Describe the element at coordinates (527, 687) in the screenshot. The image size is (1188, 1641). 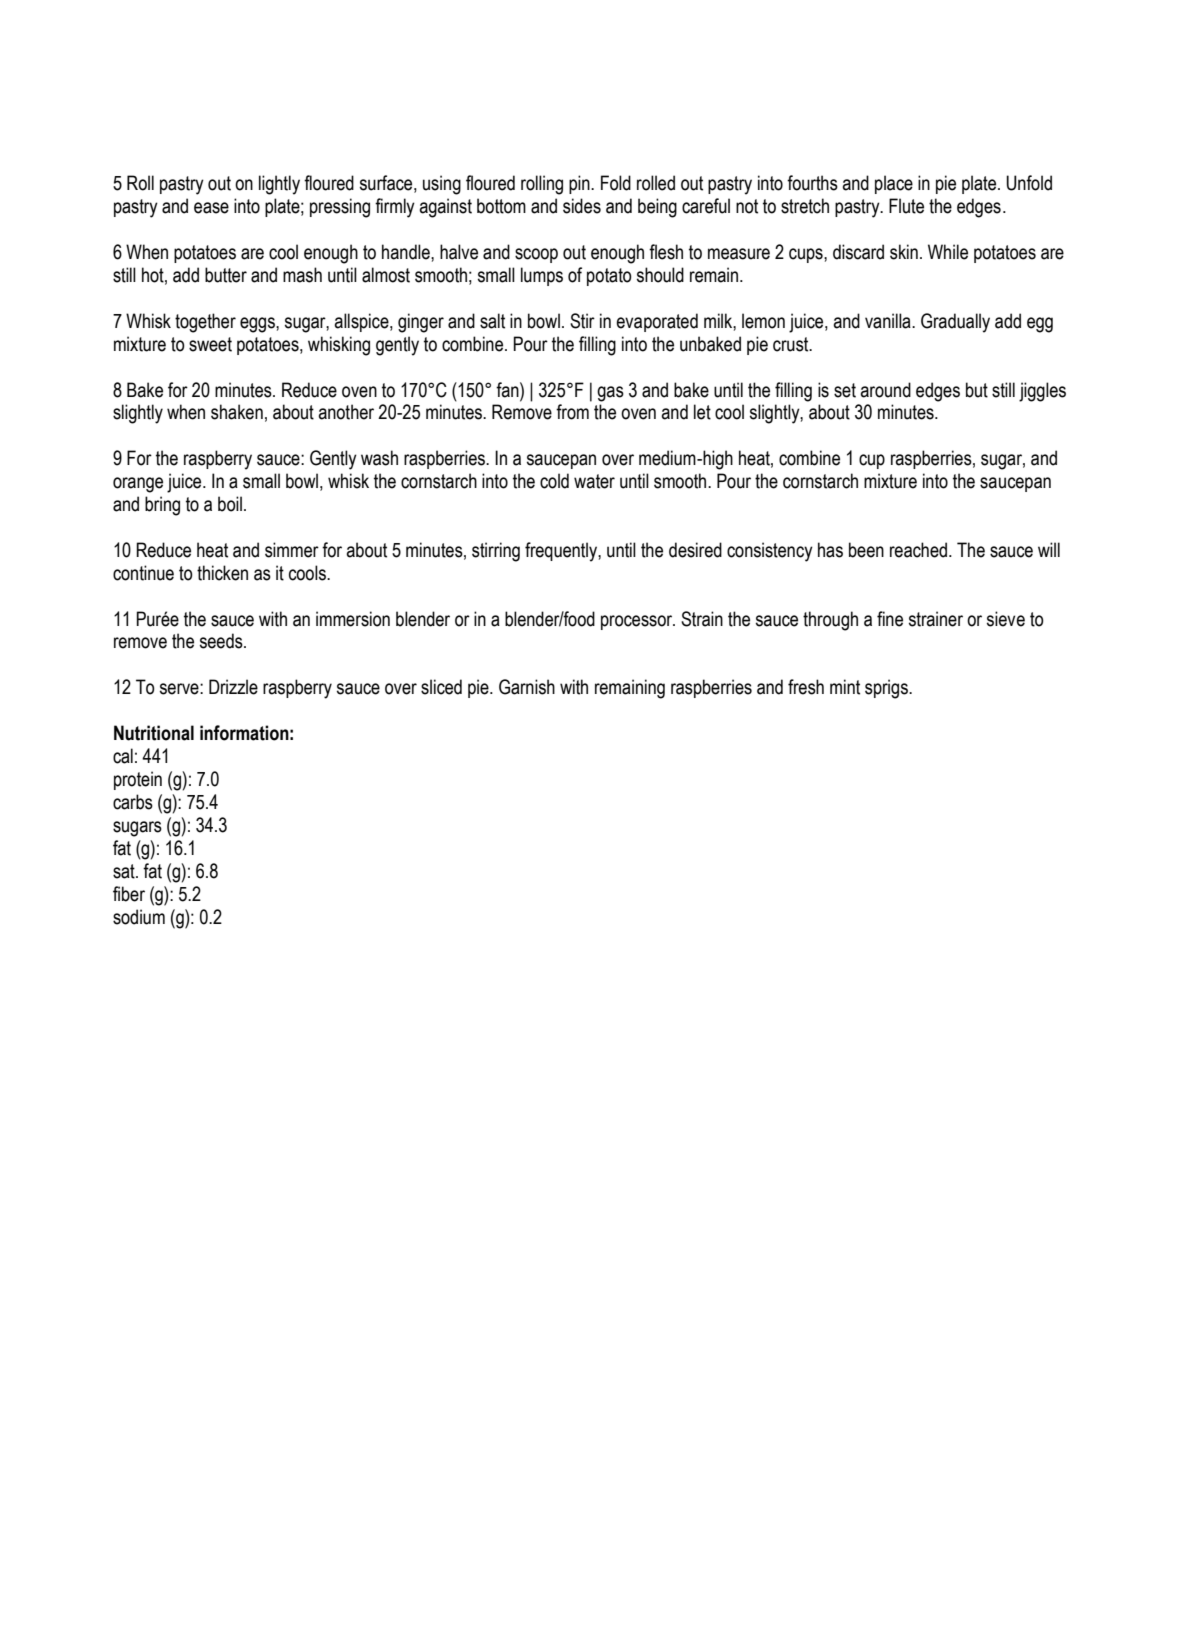
I see `Garnish` at that location.
